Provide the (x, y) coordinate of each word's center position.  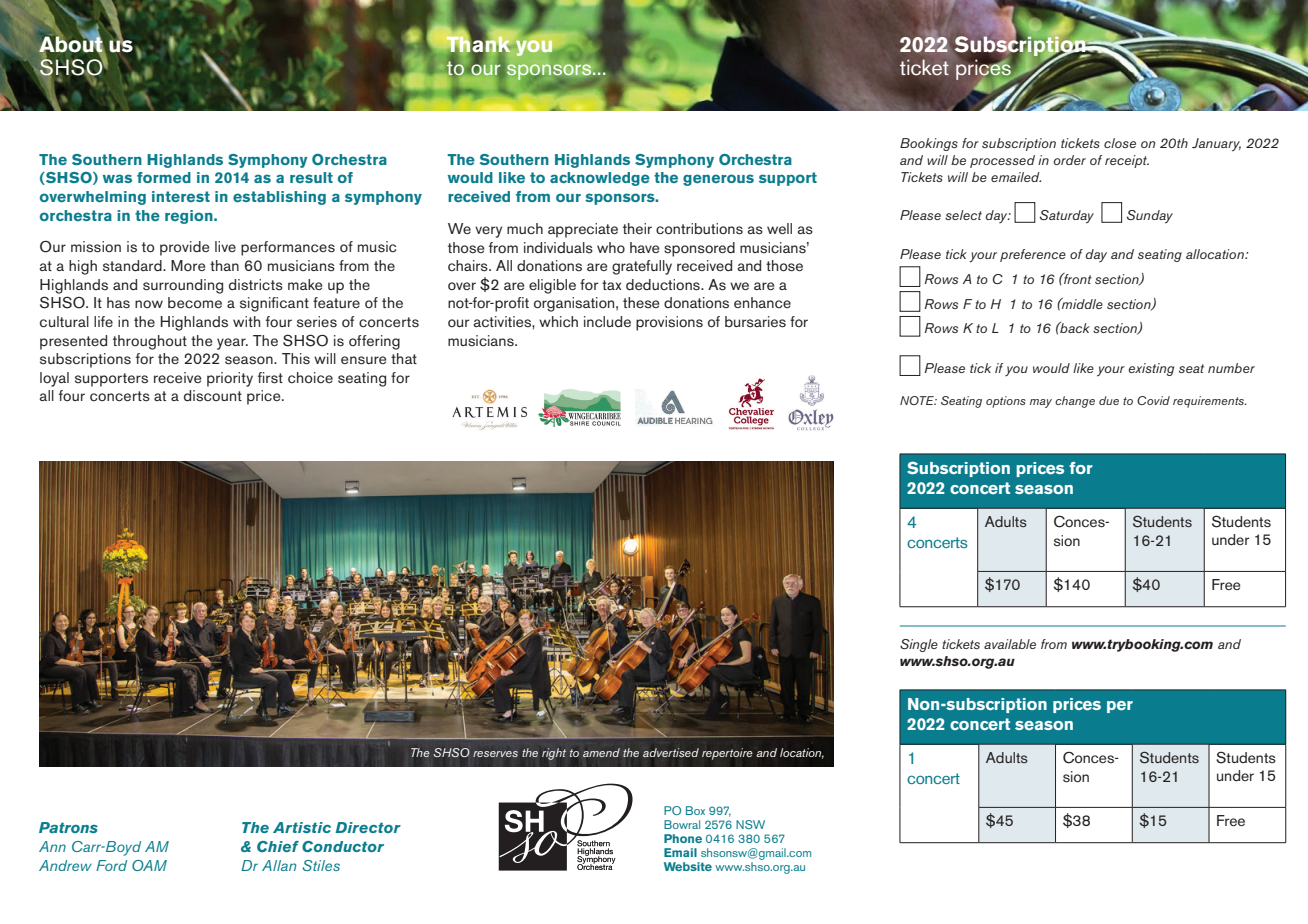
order (1069, 160)
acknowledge (600, 179)
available (1010, 644)
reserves (495, 754)
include (607, 321)
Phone (683, 838)
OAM (149, 865)
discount (213, 395)
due (1109, 400)
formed (164, 177)
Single (919, 645)
